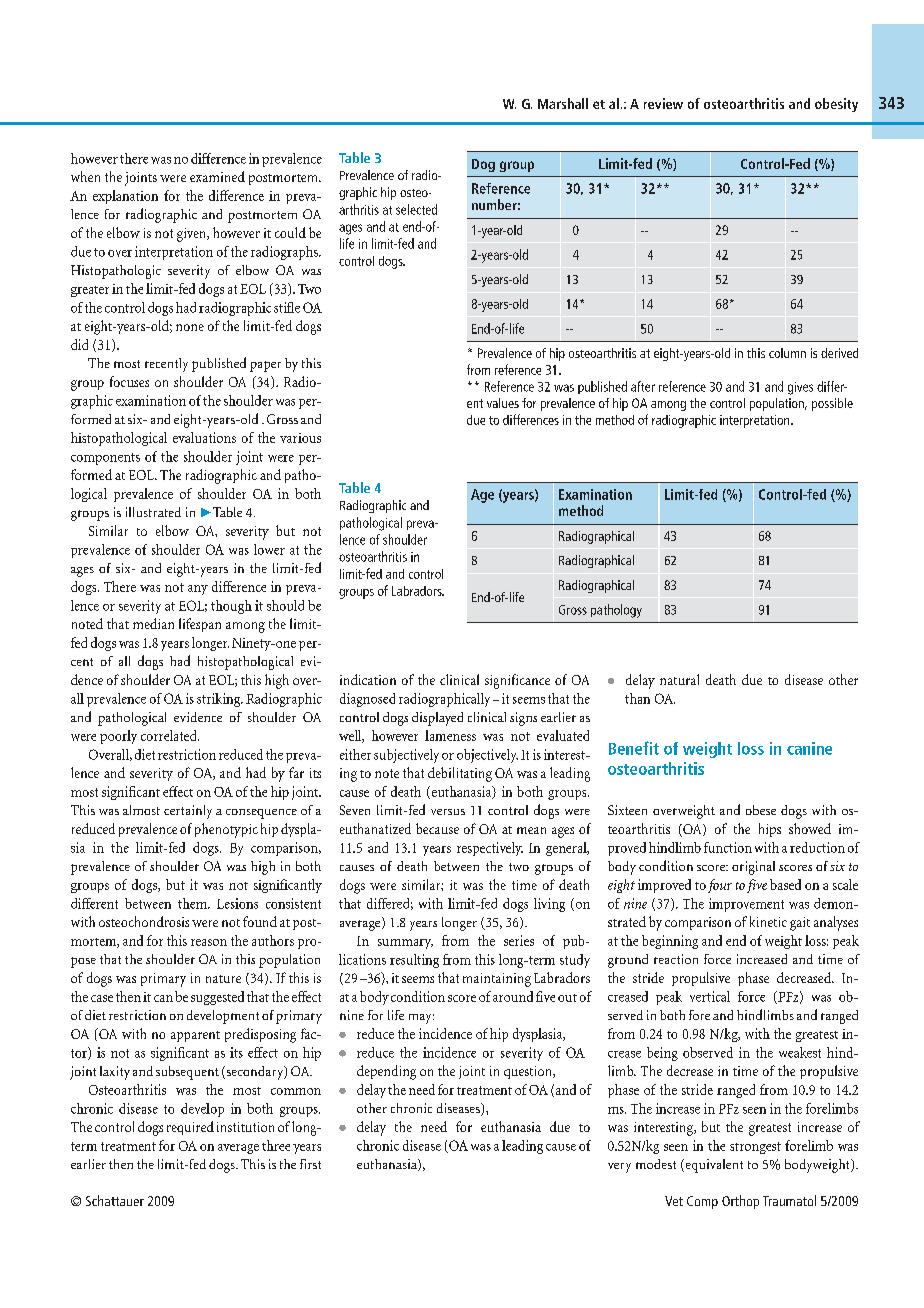  What do you see at coordinates (836, 105) in the image?
I see `obesity` at bounding box center [836, 105].
